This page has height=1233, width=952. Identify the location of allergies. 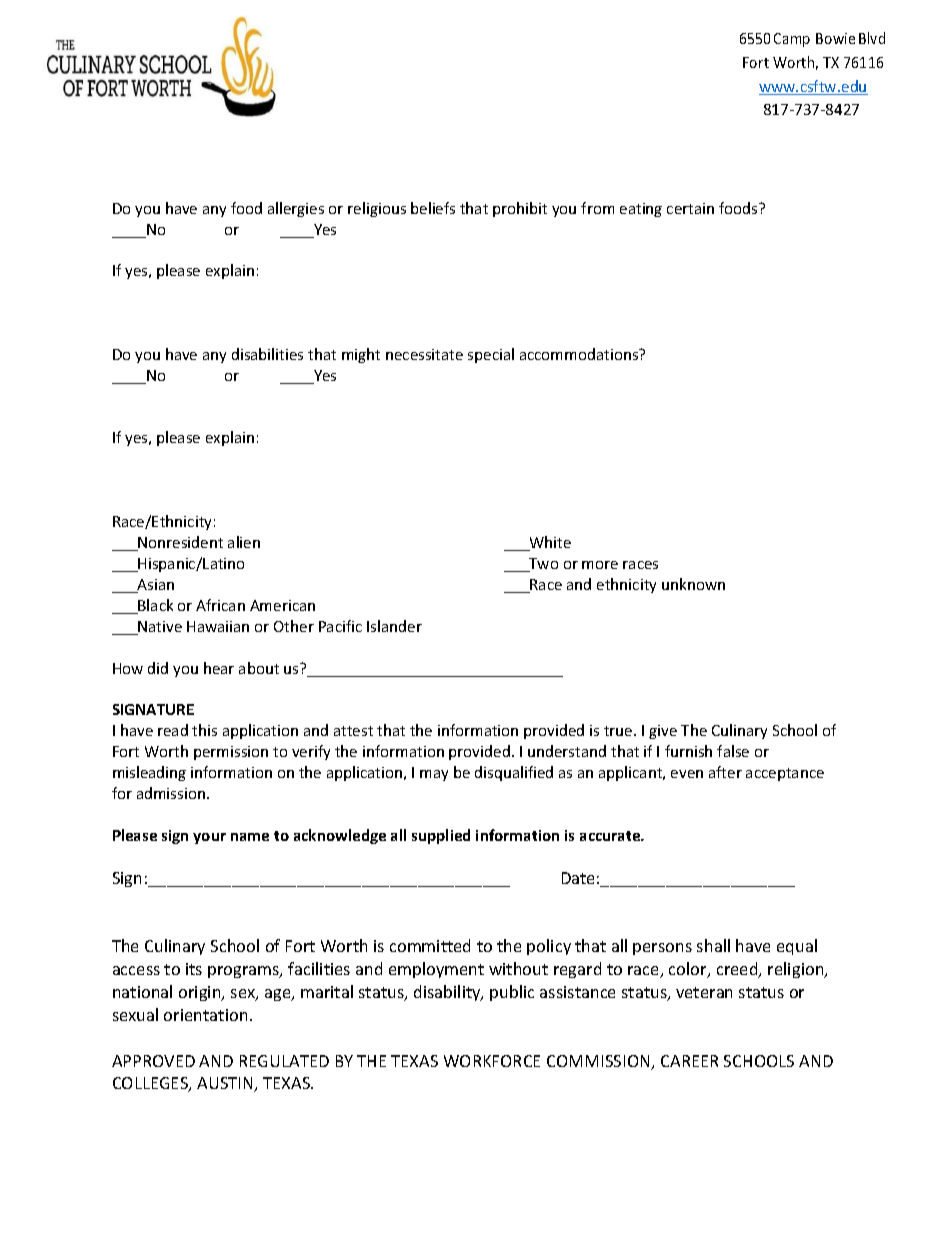
(296, 209).
